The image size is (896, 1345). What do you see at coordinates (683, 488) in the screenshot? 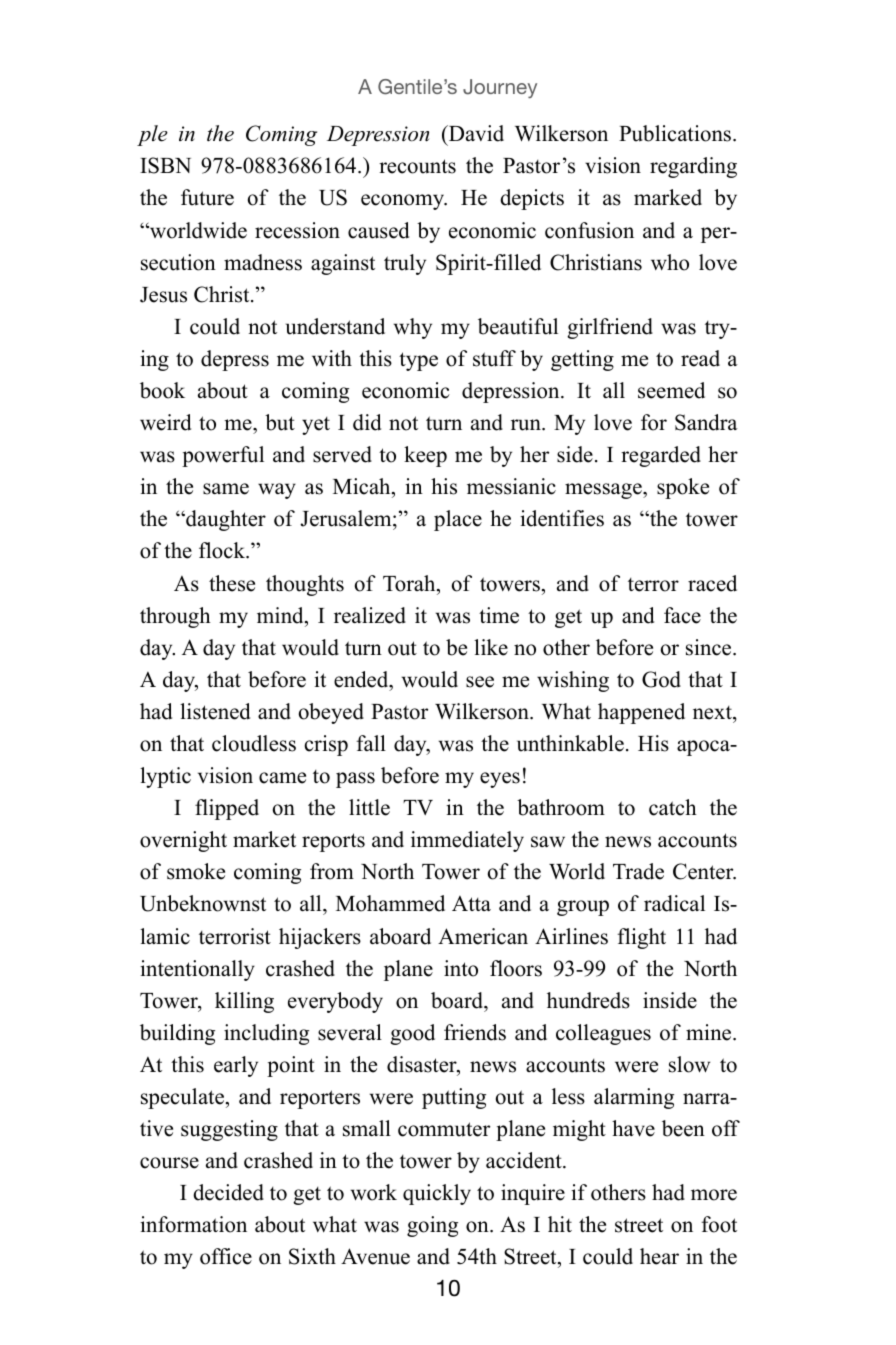
I see `spoke` at bounding box center [683, 488].
